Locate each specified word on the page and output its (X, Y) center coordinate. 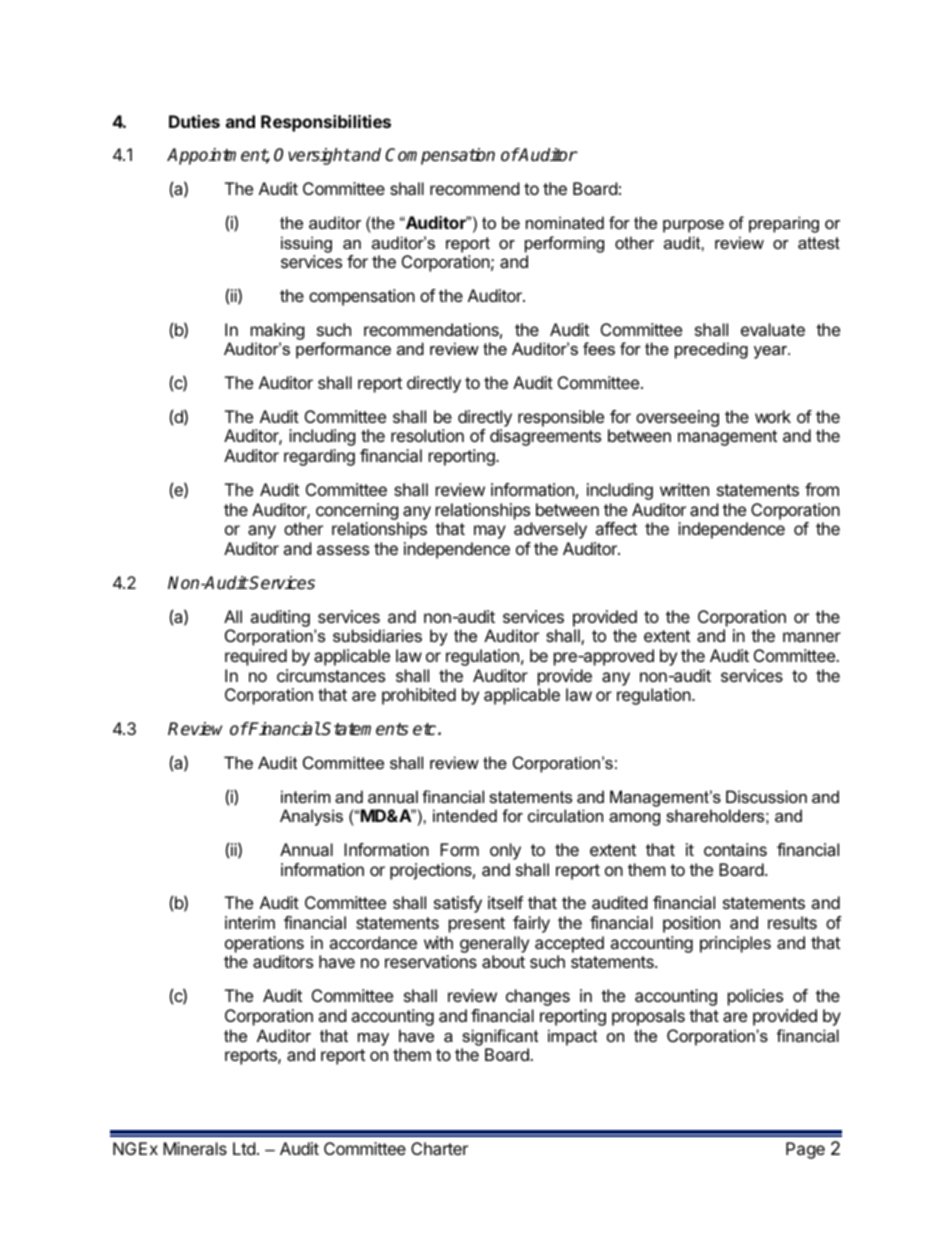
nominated (565, 222)
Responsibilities (326, 123)
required (256, 657)
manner (812, 637)
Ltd (244, 1148)
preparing (784, 224)
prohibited (419, 696)
